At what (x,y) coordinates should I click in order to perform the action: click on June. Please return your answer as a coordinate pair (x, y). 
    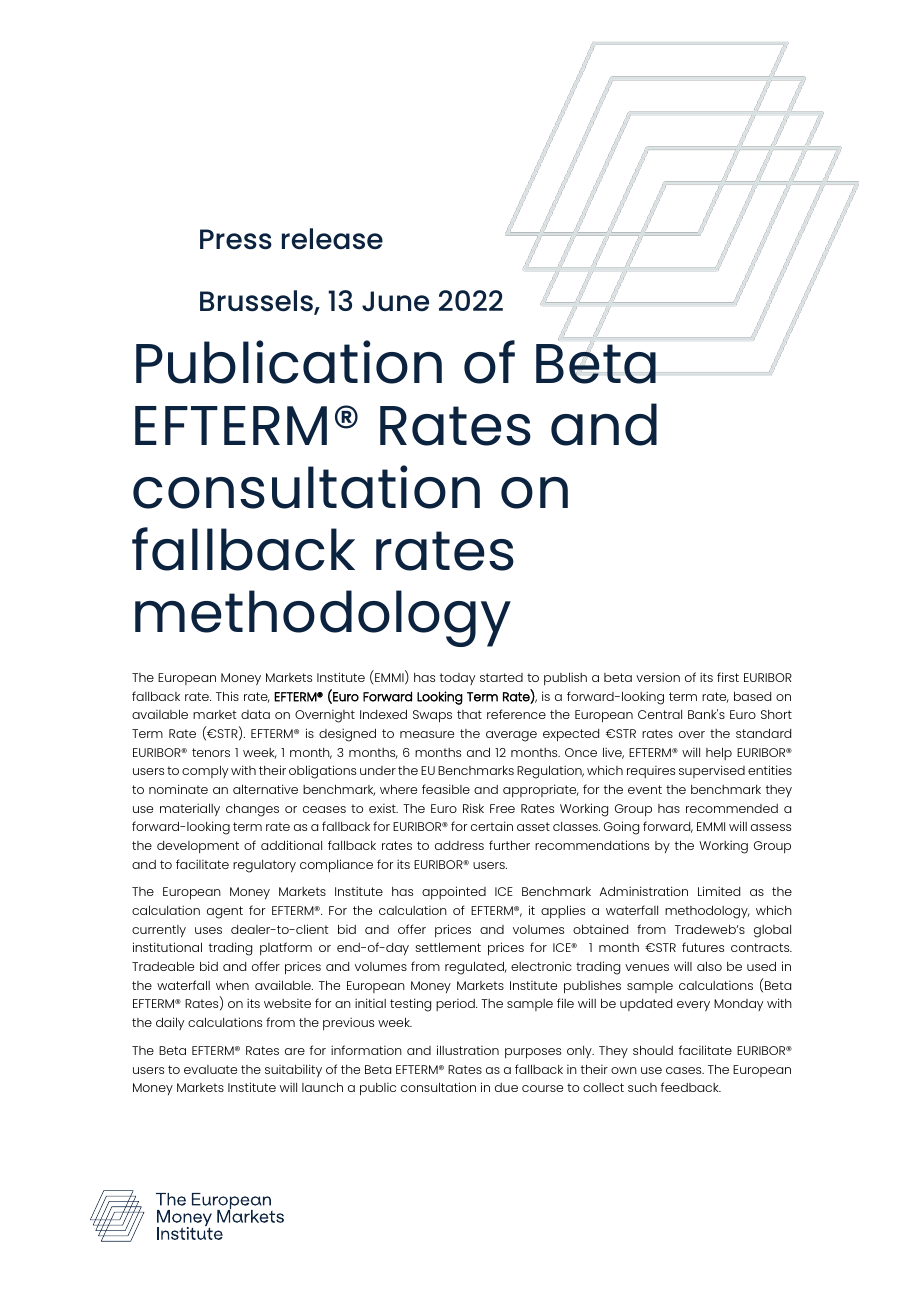
    Looking at the image, I should click on (395, 301).
